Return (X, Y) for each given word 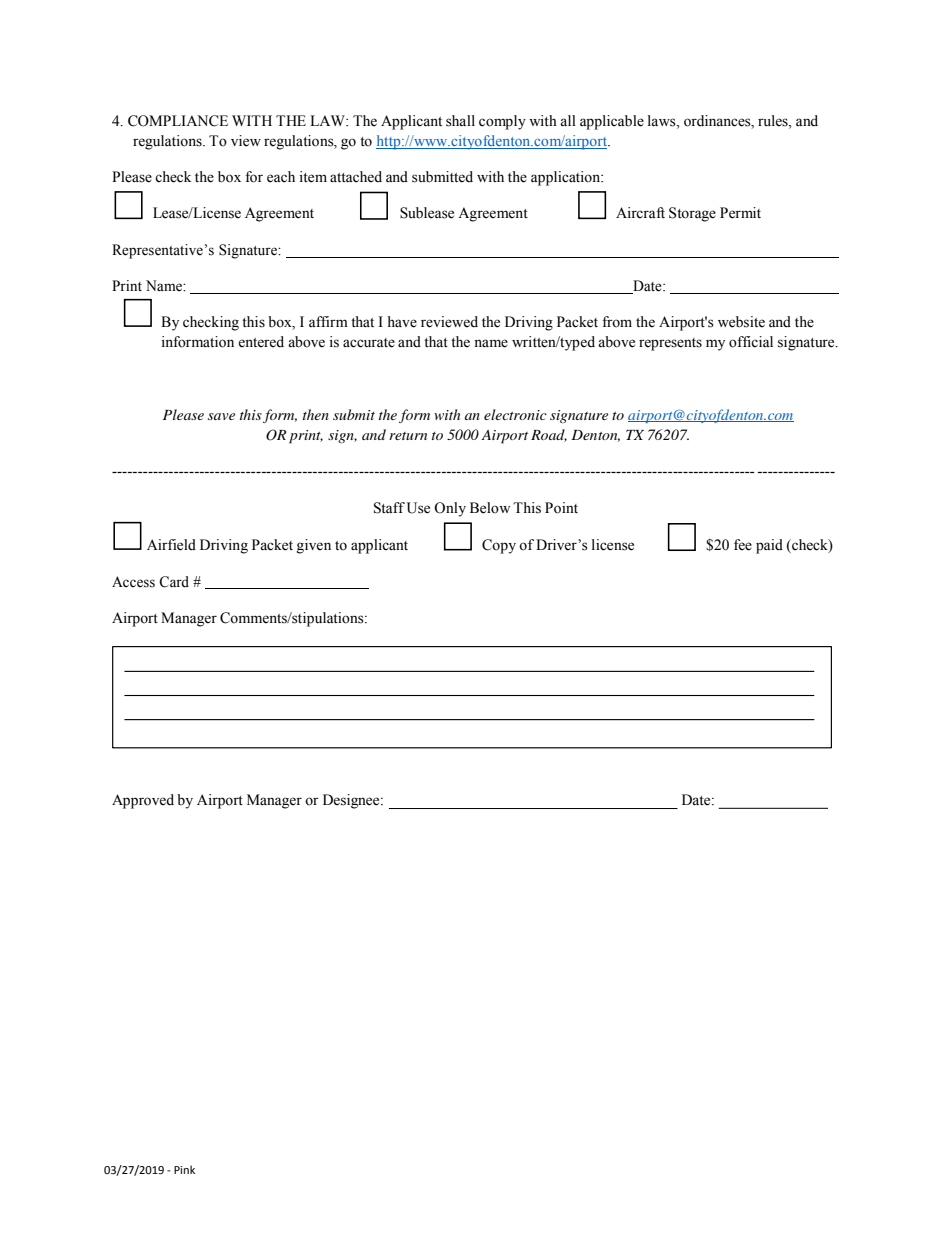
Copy (499, 546)
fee (743, 545)
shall (460, 121)
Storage (692, 214)
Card (174, 582)
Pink (184, 1169)
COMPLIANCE (178, 121)
